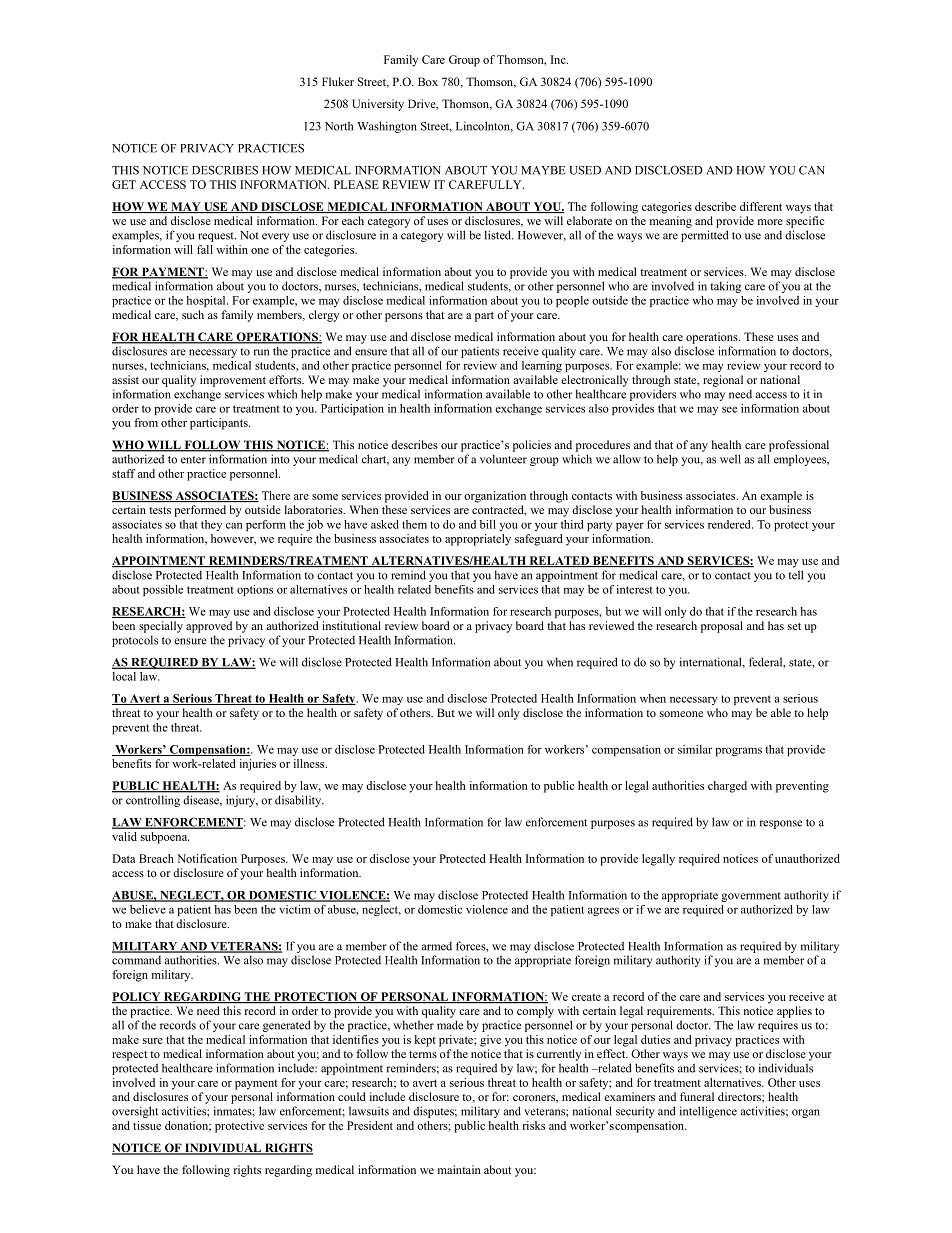  What do you see at coordinates (428, 81) in the screenshot?
I see `Box` at bounding box center [428, 81].
